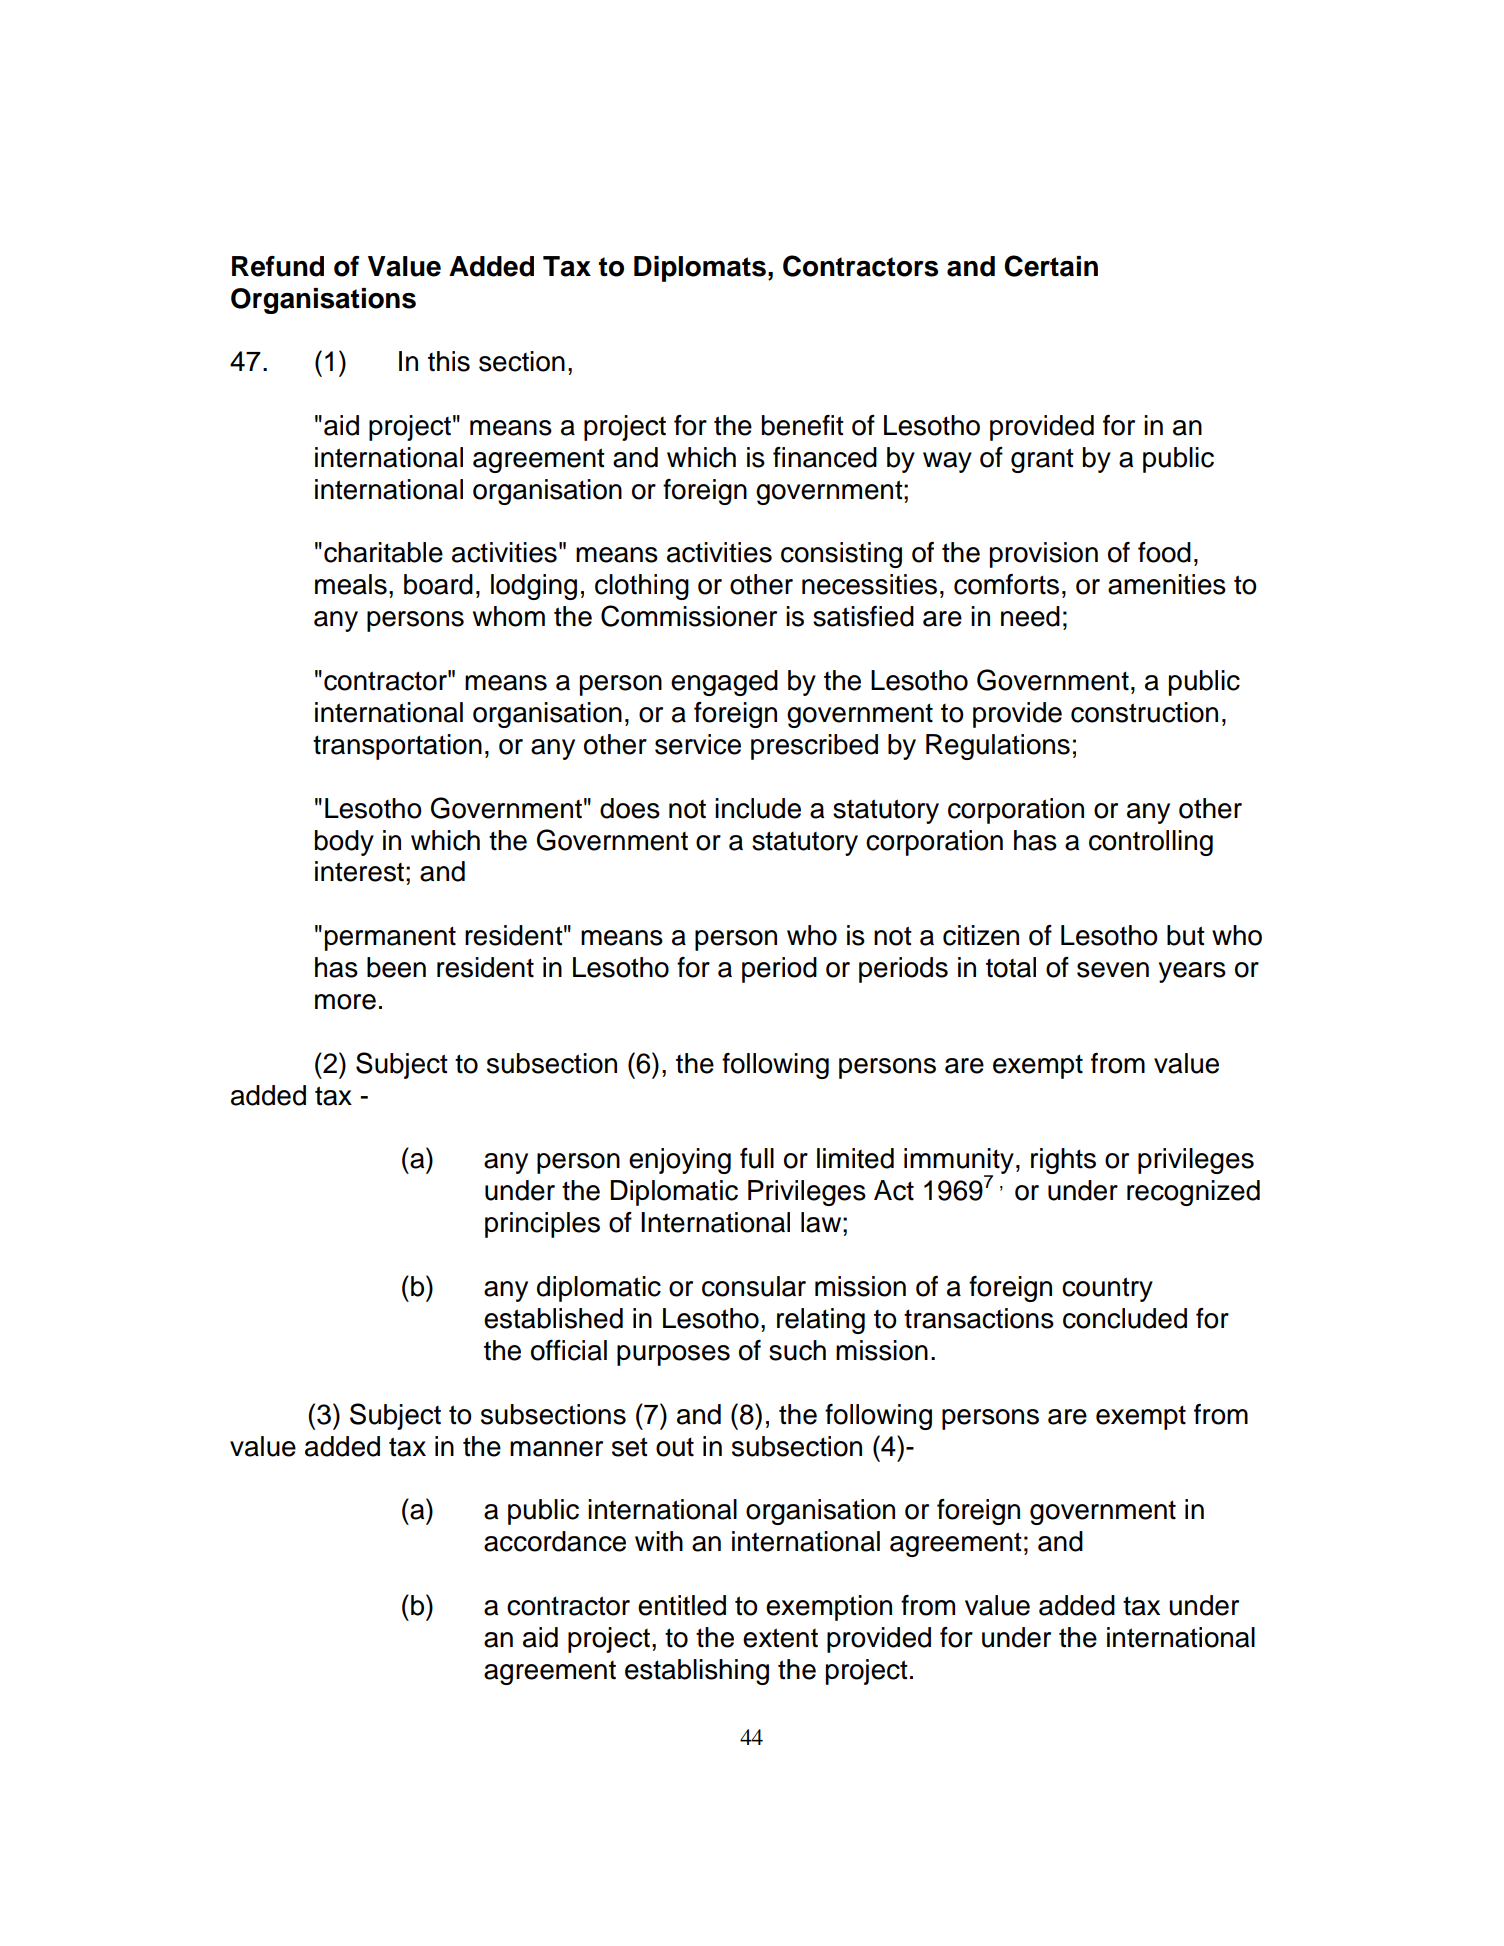 The image size is (1504, 1946). What do you see at coordinates (396, 967) in the screenshot?
I see `been` at bounding box center [396, 967].
